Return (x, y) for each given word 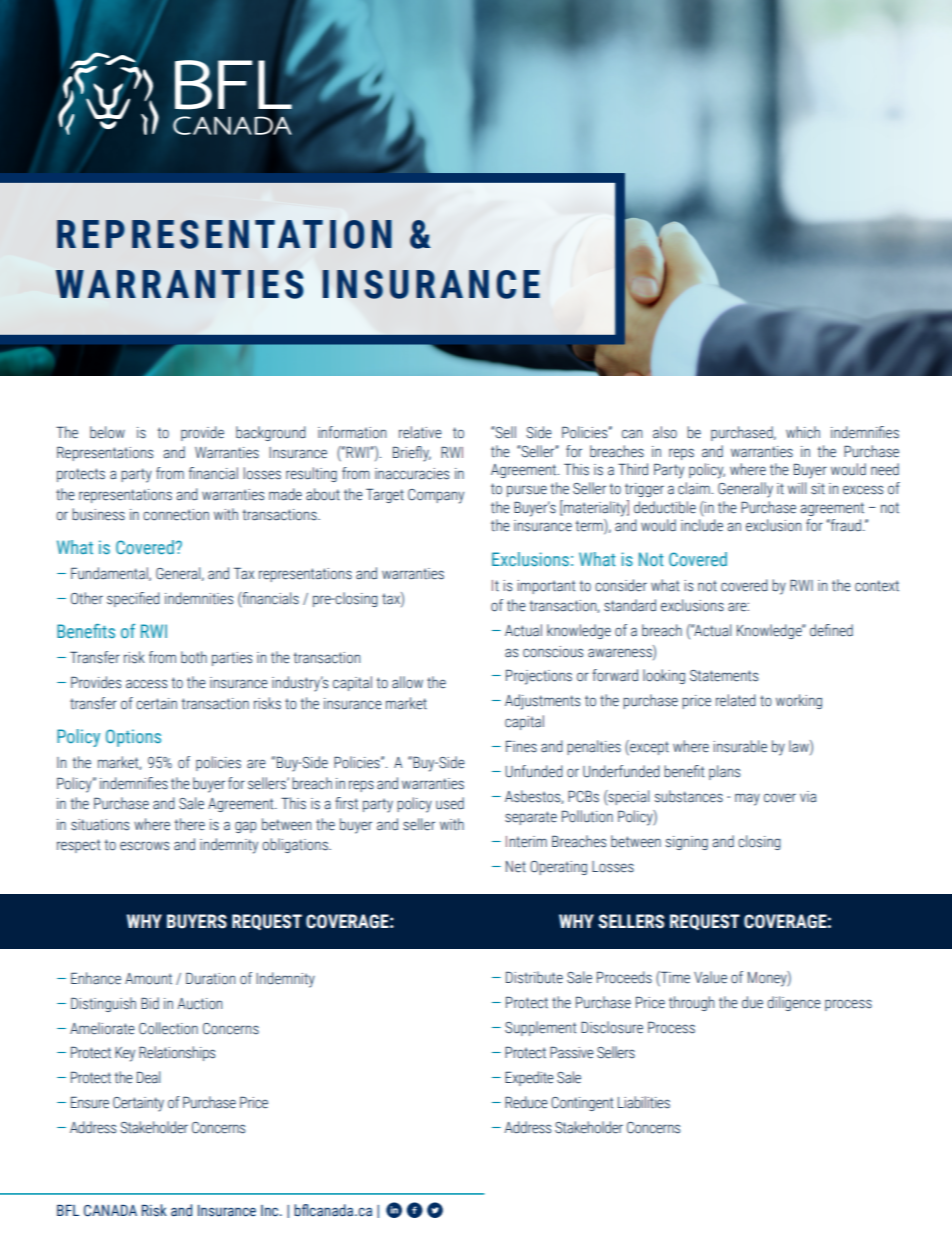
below (107, 432)
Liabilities (644, 1102)
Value (710, 977)
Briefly (412, 454)
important (546, 587)
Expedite (529, 1078)
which (803, 432)
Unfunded (534, 771)
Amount (148, 979)
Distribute (534, 977)
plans (724, 772)
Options (133, 738)
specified (133, 599)
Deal (148, 1077)
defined (831, 630)
